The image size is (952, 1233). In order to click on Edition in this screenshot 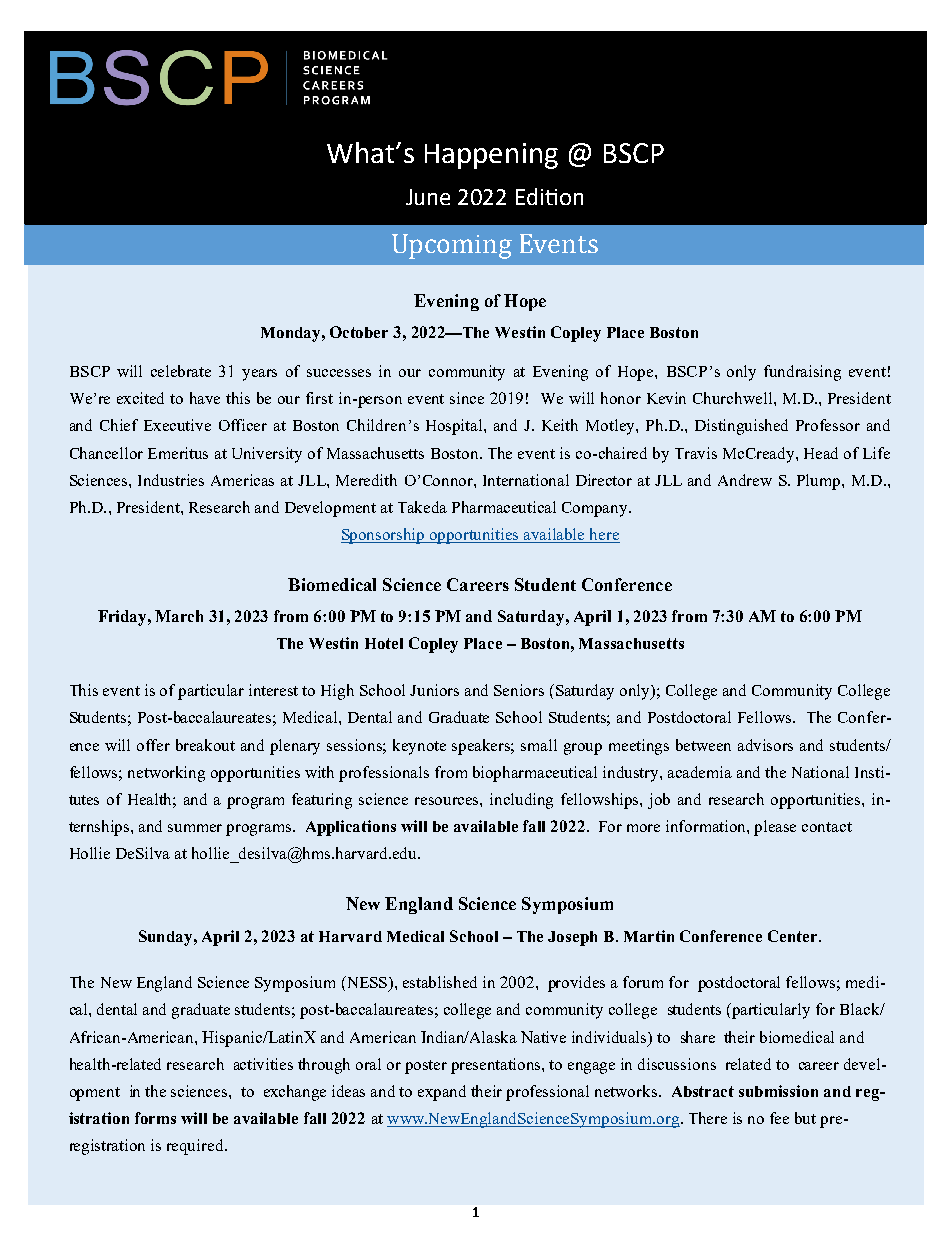, I will do `click(549, 196)`.
